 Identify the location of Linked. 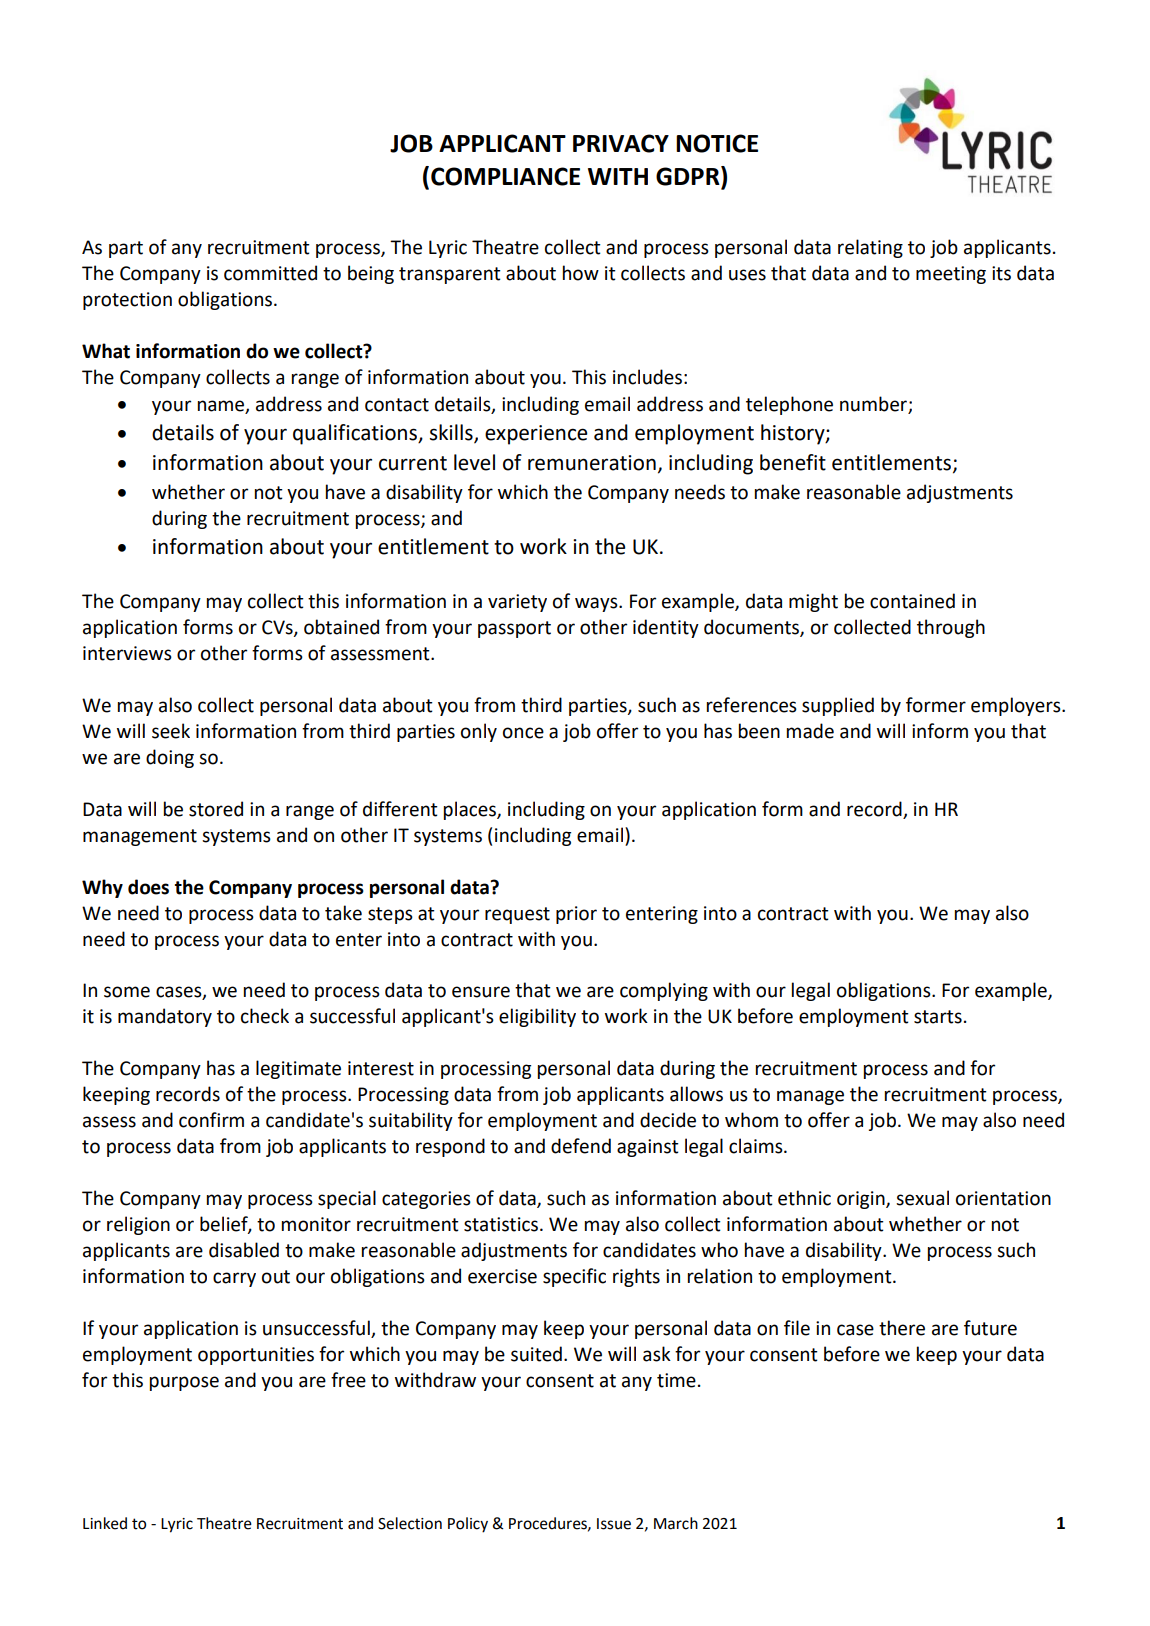
(105, 1523).
